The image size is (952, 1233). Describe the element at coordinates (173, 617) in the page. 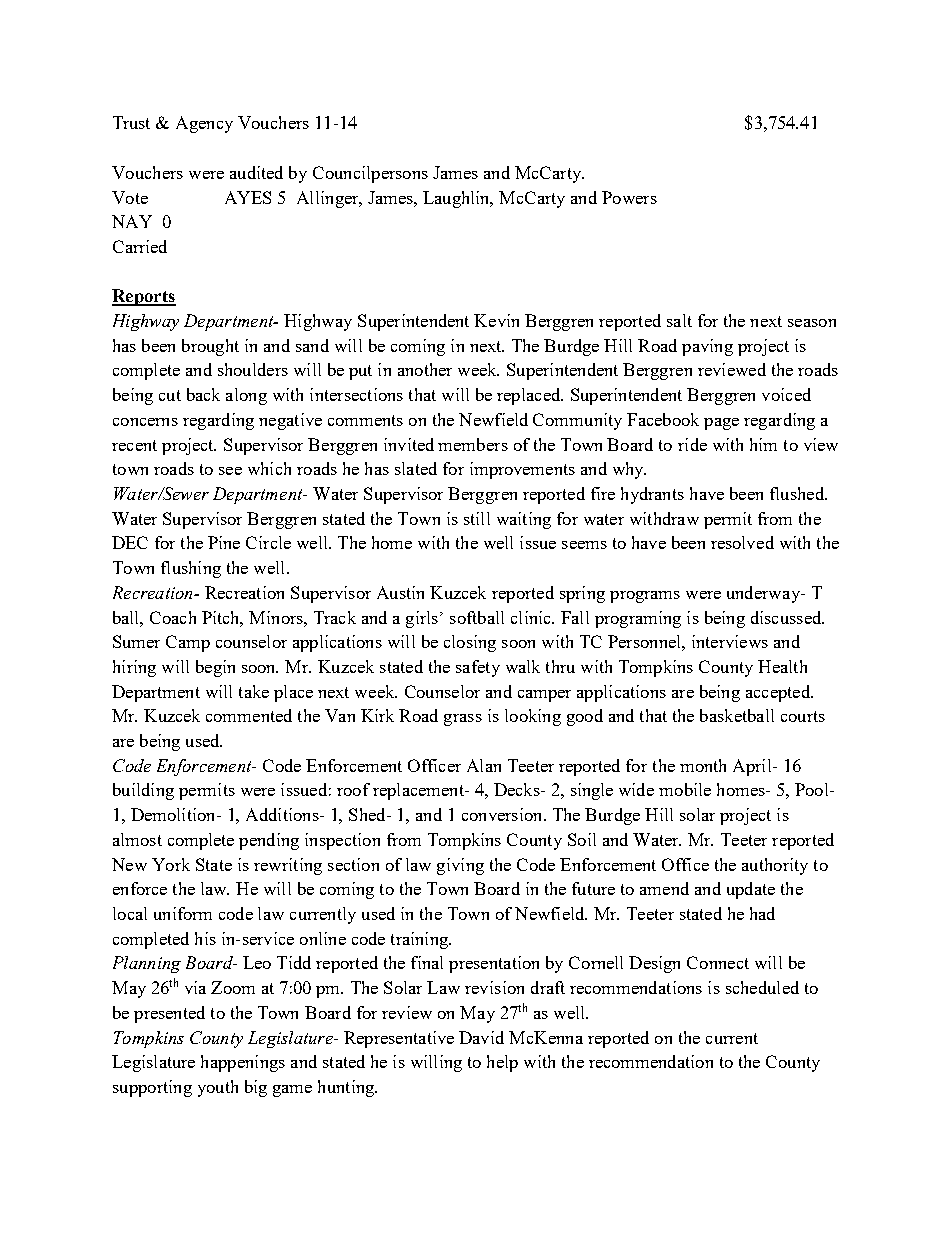

I see `Coach` at that location.
